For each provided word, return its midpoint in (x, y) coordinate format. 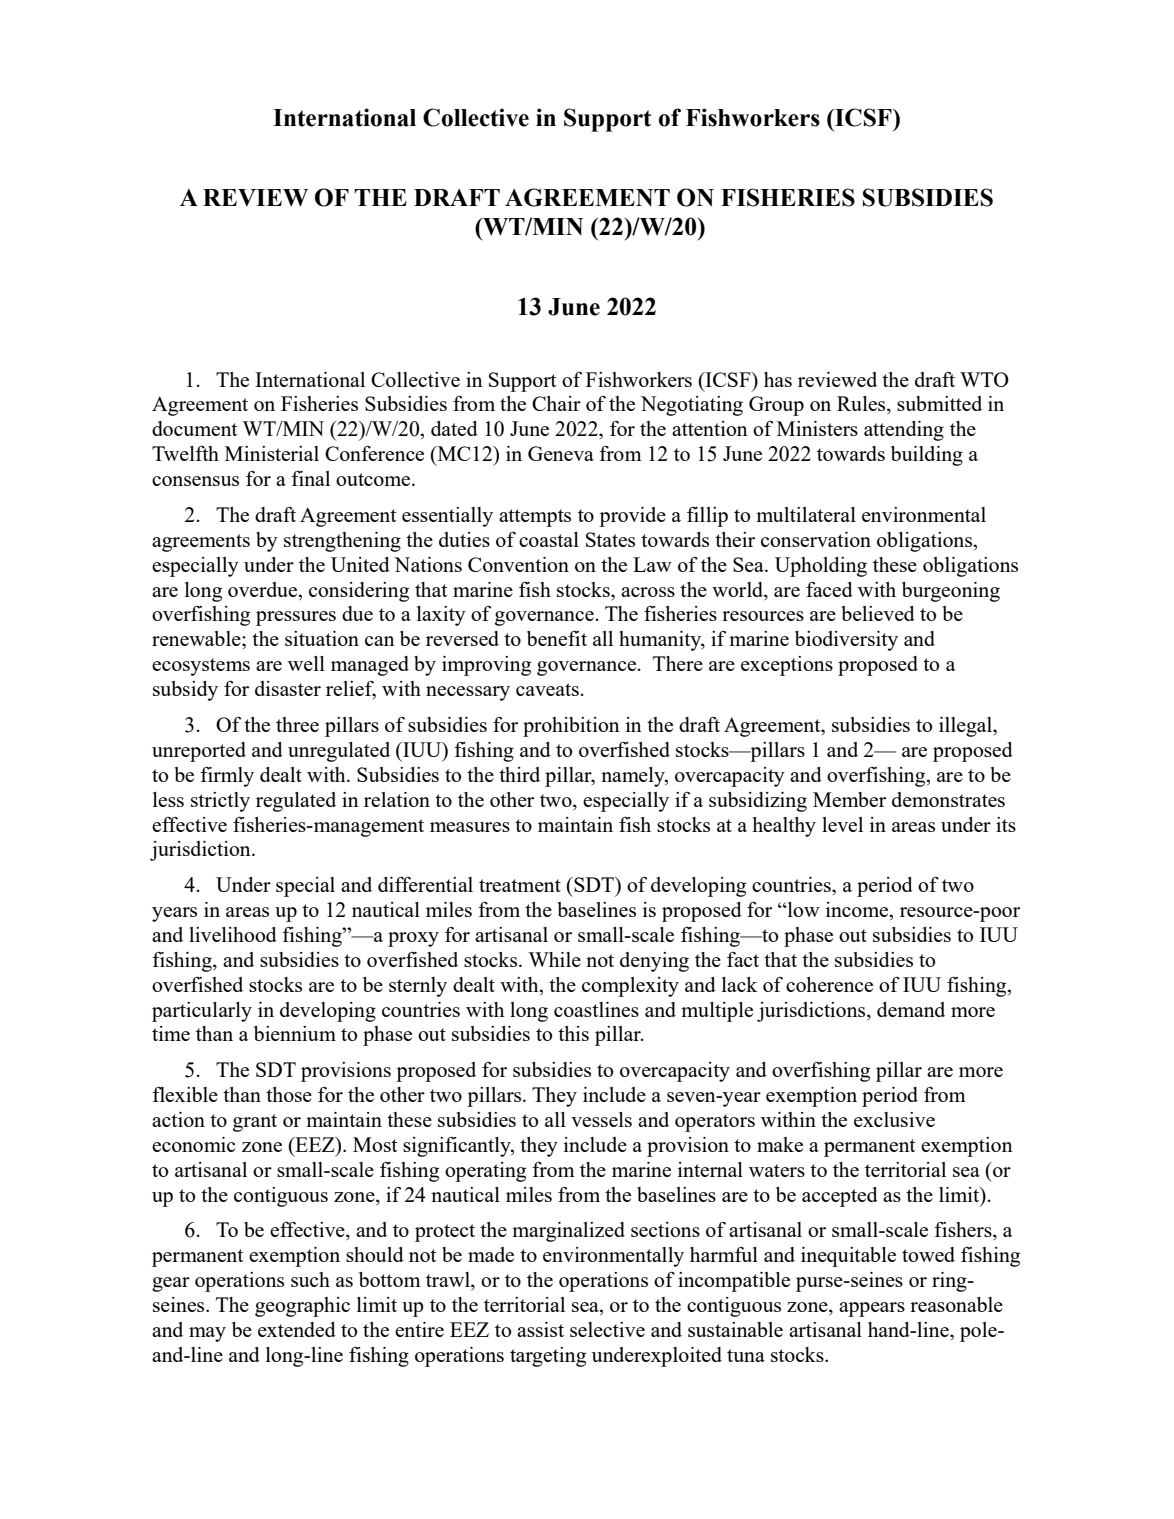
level (842, 824)
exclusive (894, 1119)
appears (872, 1309)
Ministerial (272, 453)
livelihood (233, 934)
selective (607, 1329)
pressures (296, 618)
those (289, 1094)
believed (878, 613)
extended (297, 1329)
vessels (601, 1119)
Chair (556, 403)
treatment (520, 885)
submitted (939, 403)
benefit (557, 638)
